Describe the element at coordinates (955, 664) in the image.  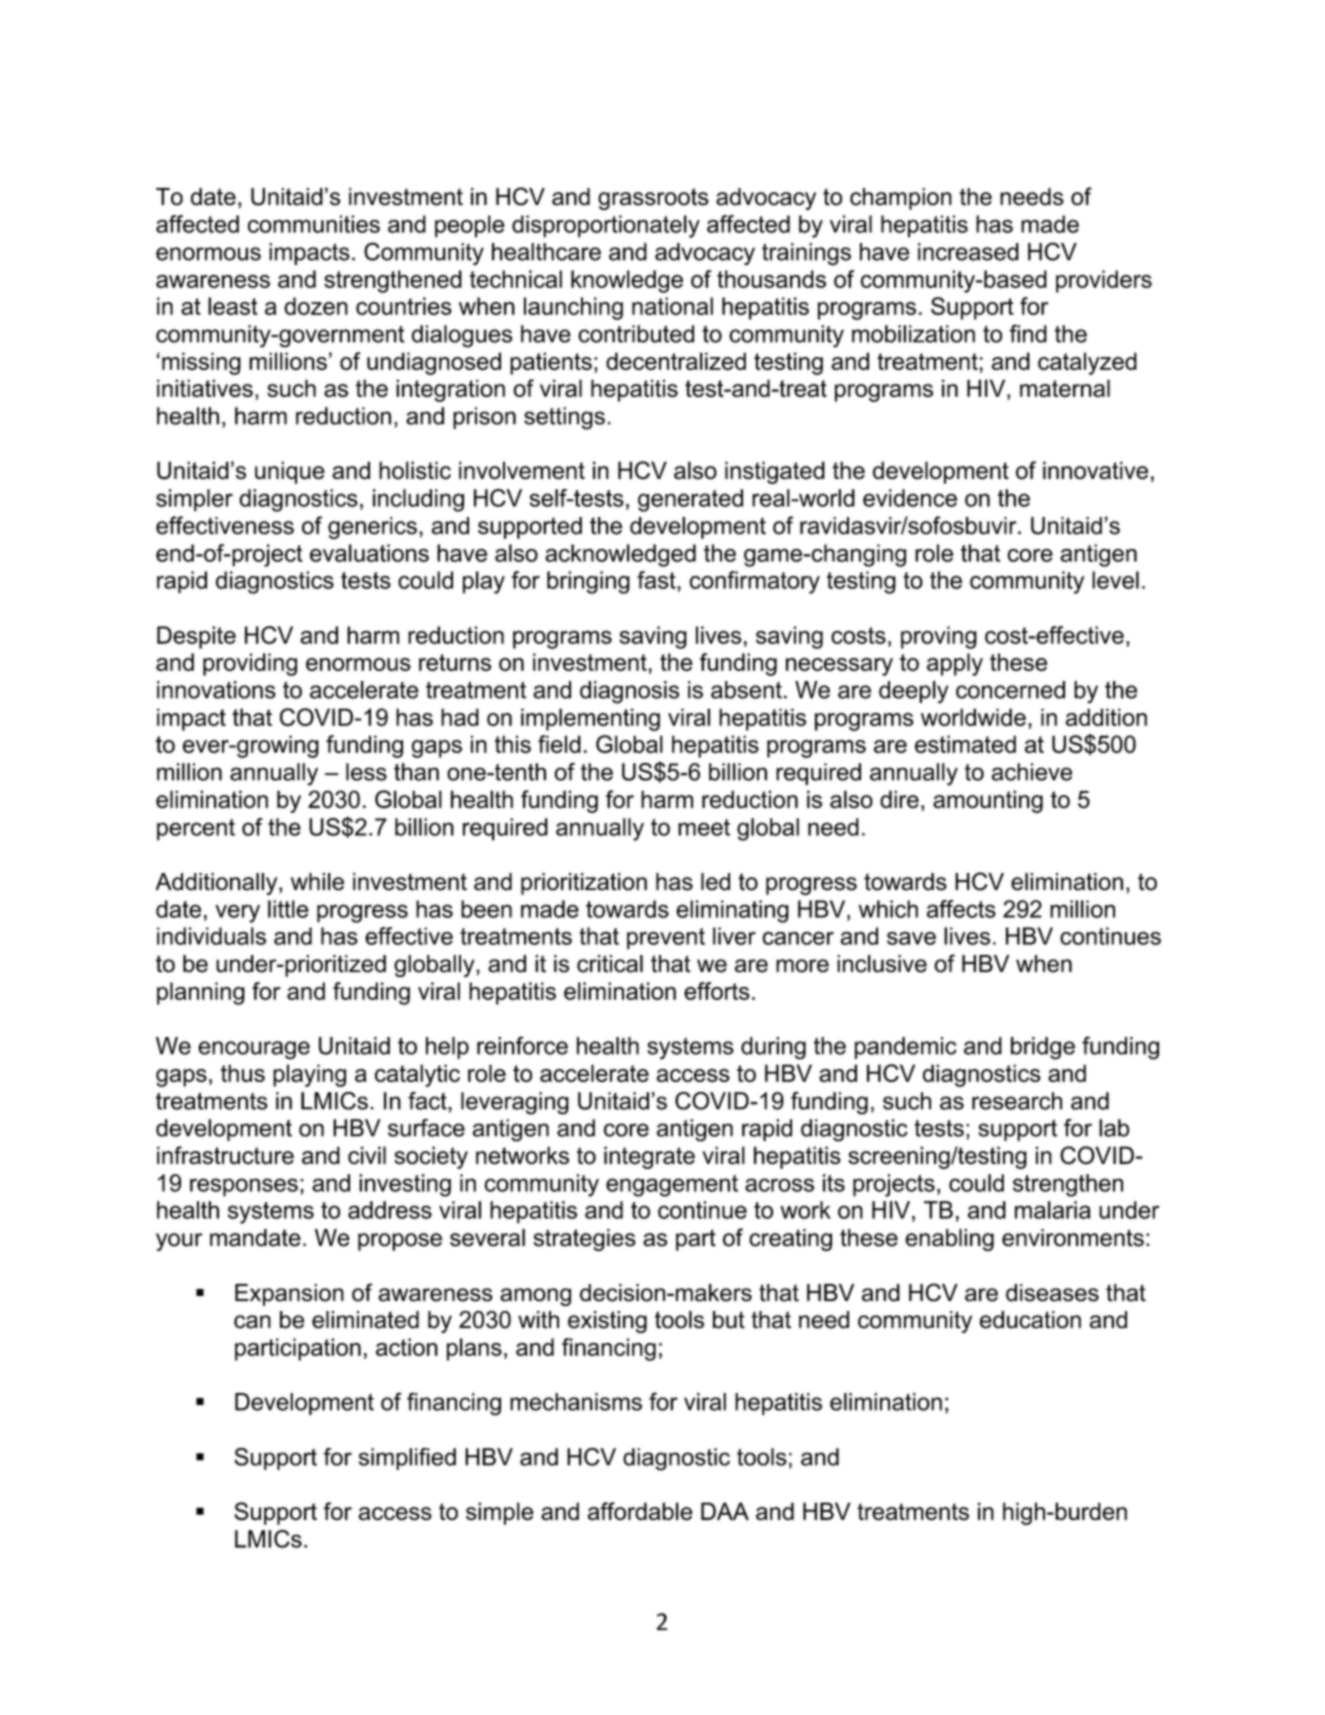
I see `apply` at that location.
